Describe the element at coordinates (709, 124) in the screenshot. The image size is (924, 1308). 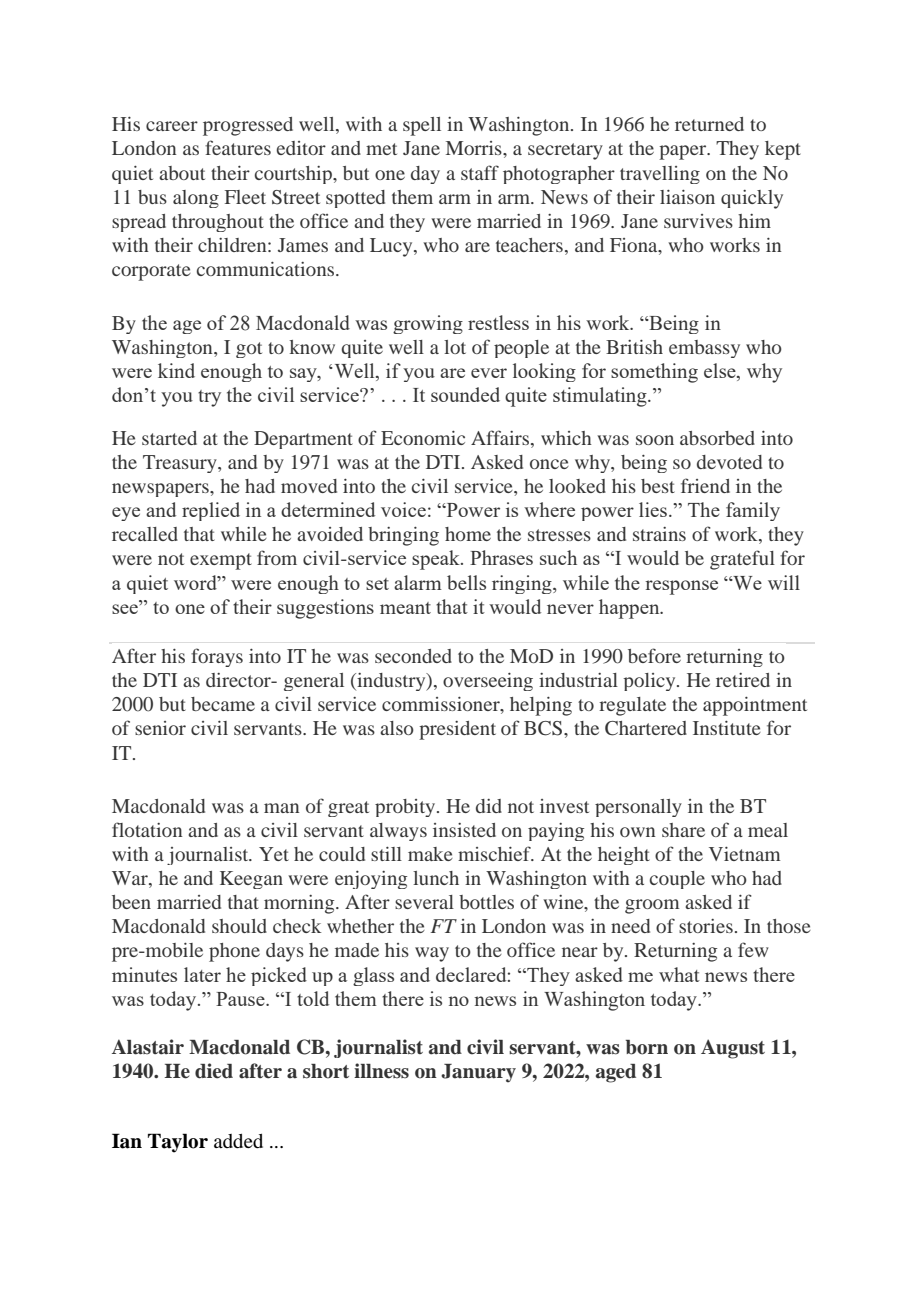
I see `returned` at that location.
